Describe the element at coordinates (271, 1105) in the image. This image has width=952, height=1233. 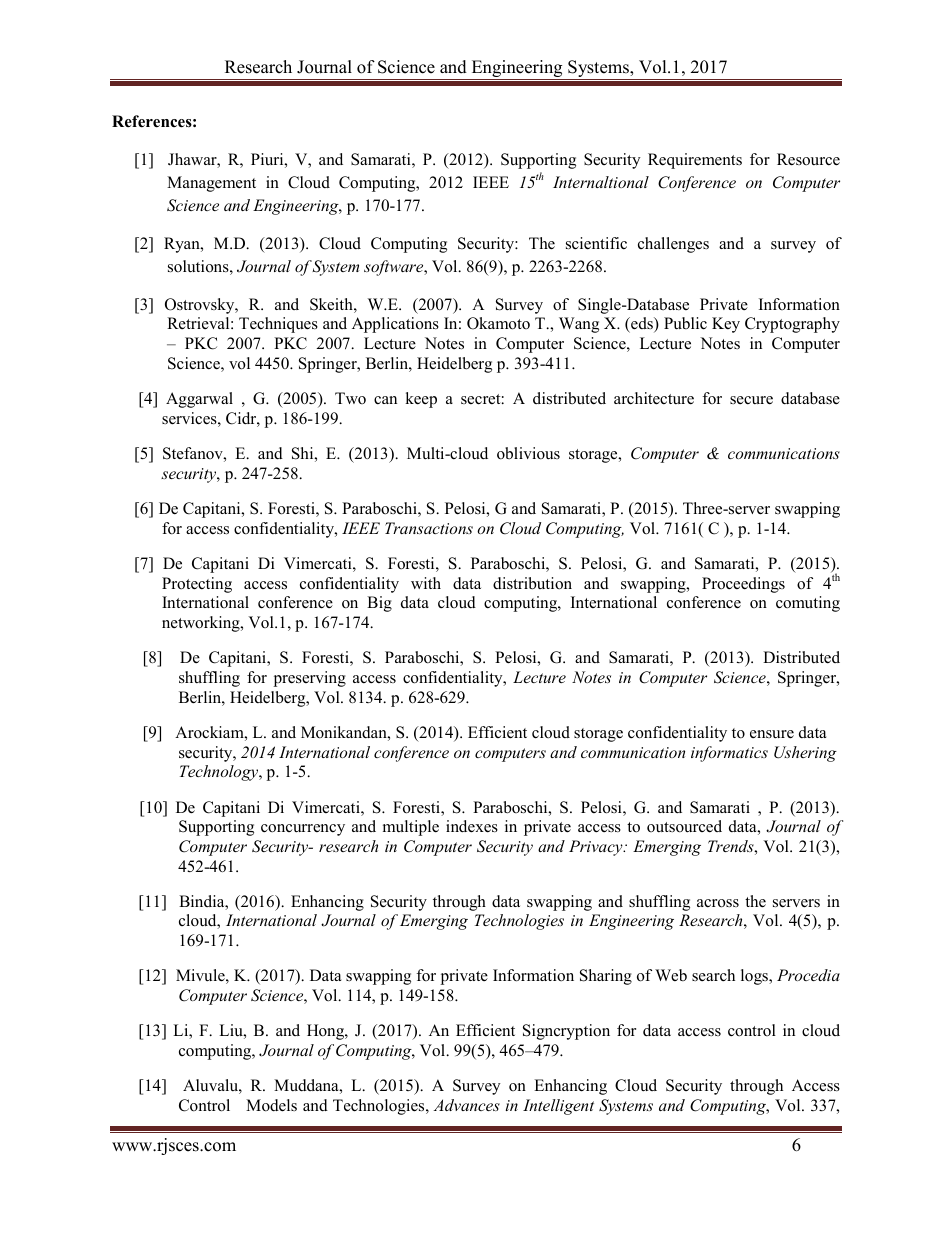
I see `Models` at that location.
